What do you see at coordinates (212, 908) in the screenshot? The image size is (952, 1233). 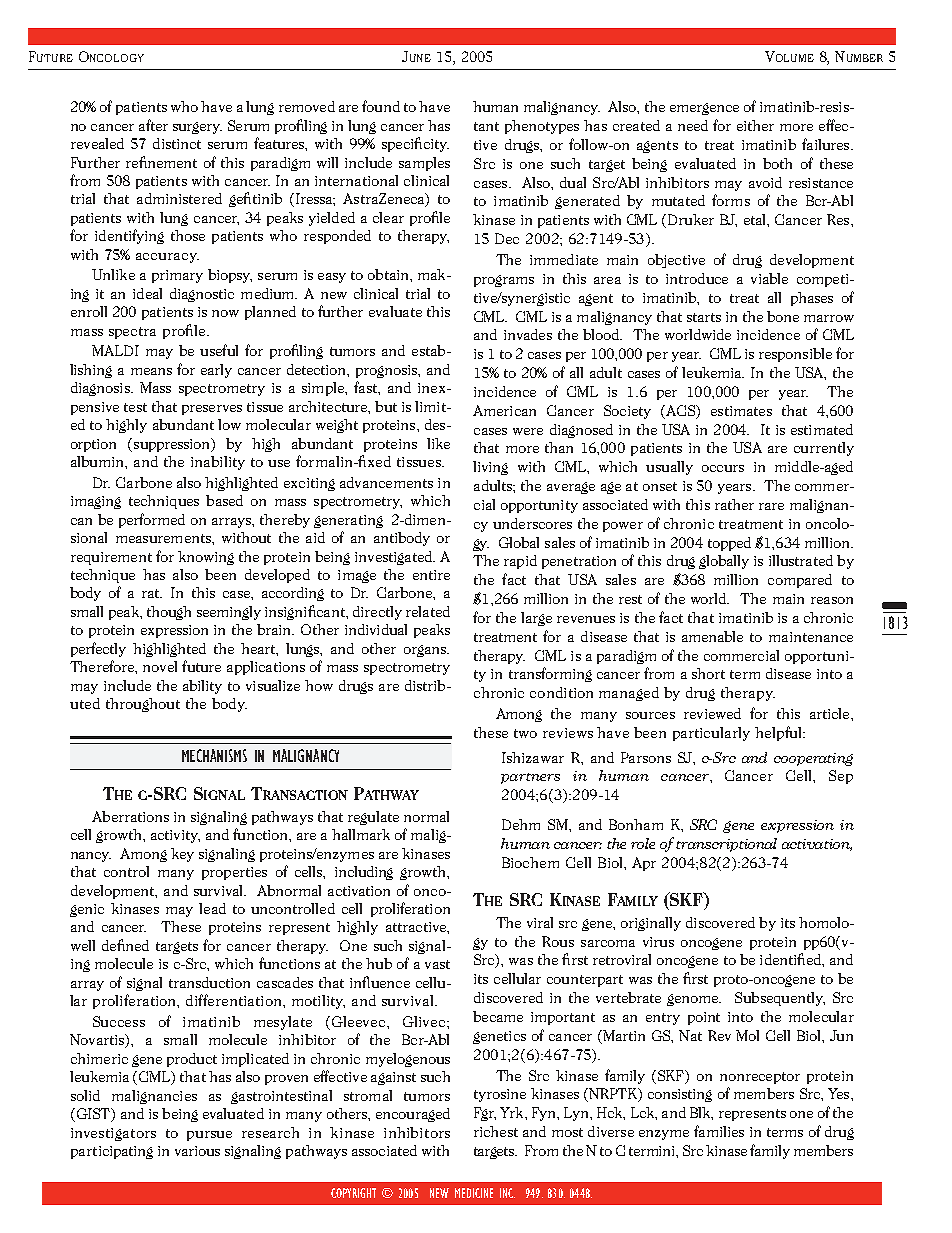 I see `lead` at bounding box center [212, 908].
